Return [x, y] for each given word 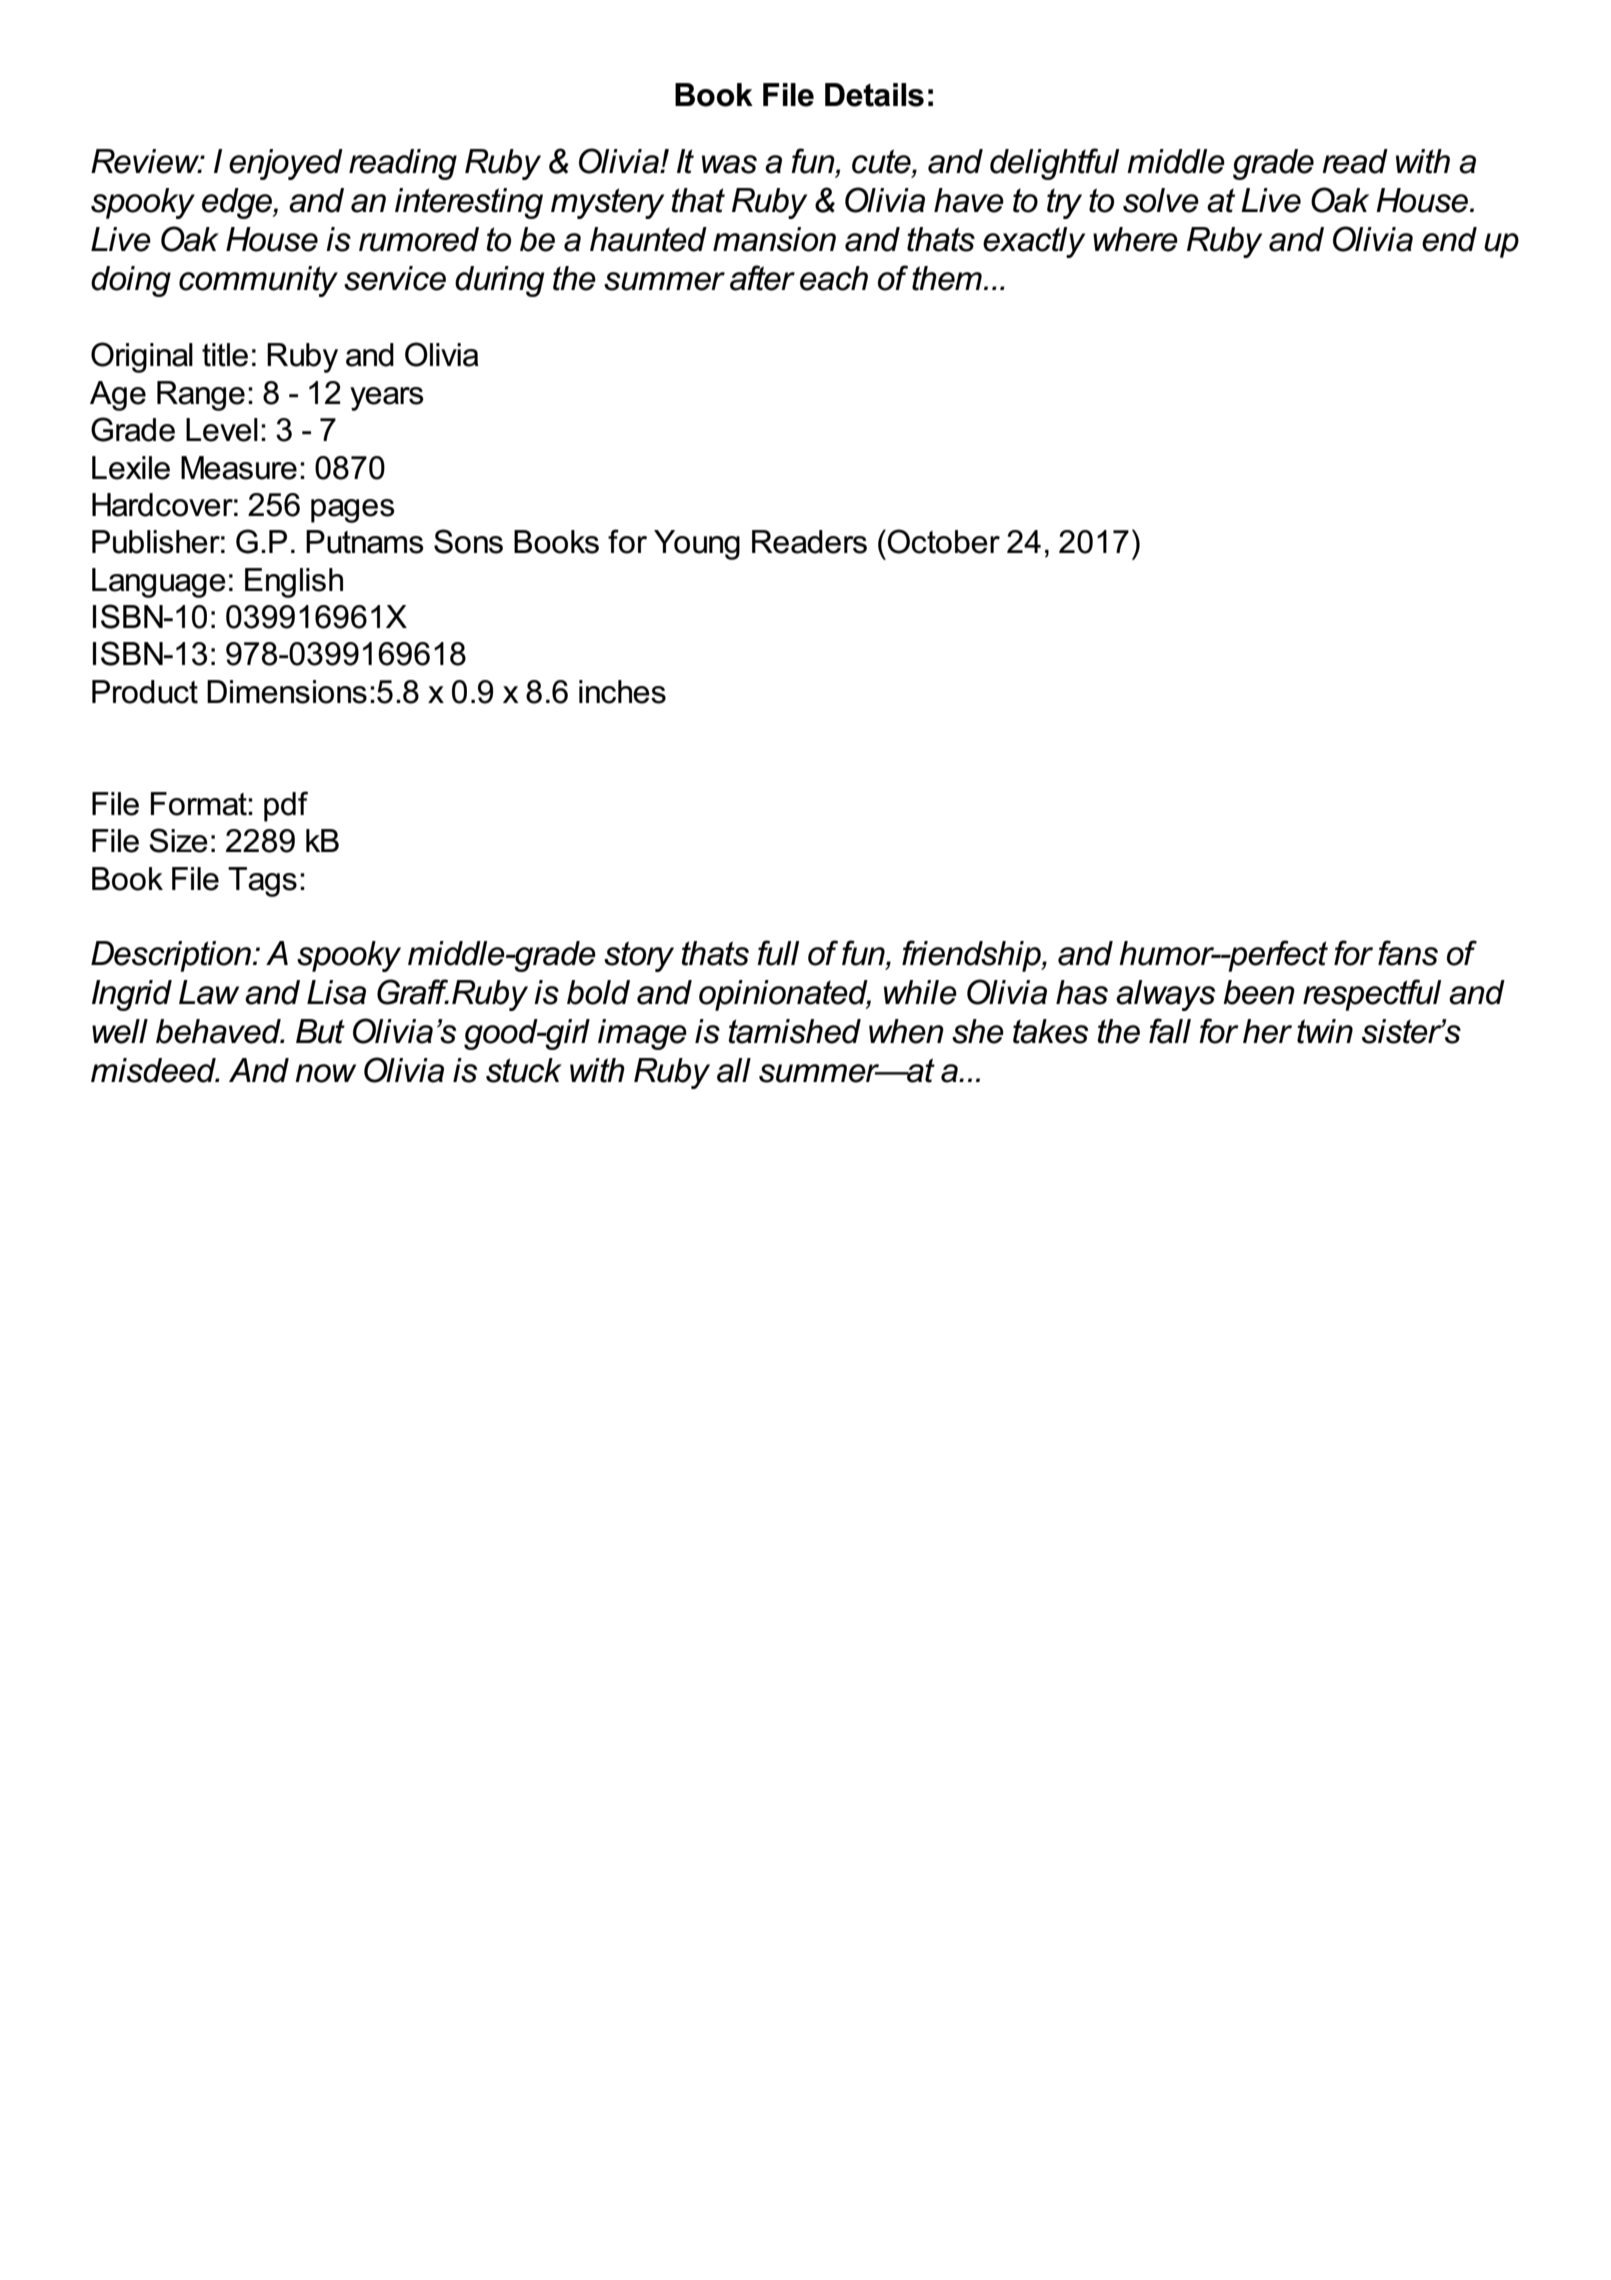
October [942, 541]
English [294, 583]
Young [697, 545]
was [729, 164]
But [320, 1031]
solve [1161, 200]
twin [1325, 1031]
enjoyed [286, 164]
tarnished [795, 1031]
